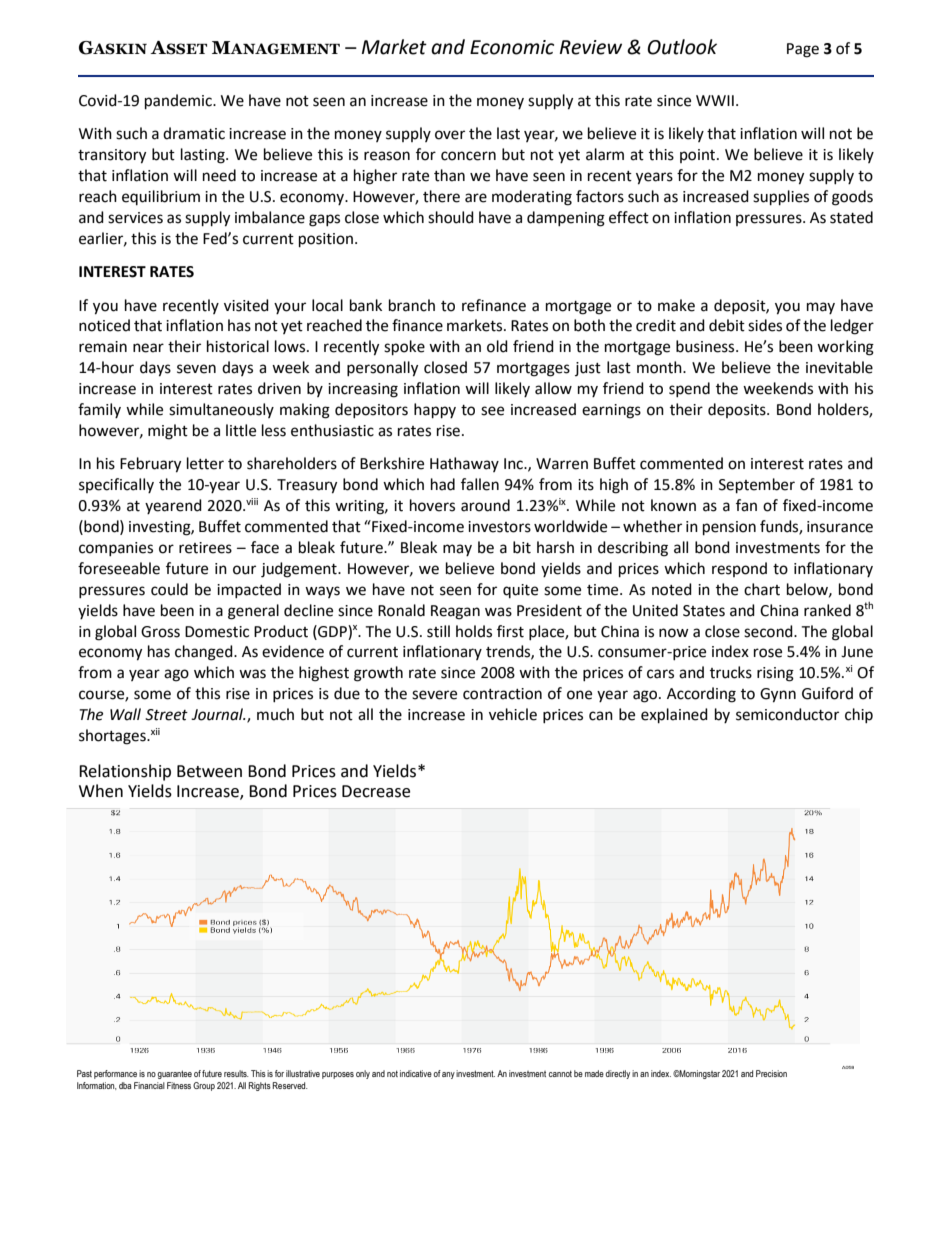 The height and width of the page is (1233, 952). I want to click on Economic, so click(512, 47).
